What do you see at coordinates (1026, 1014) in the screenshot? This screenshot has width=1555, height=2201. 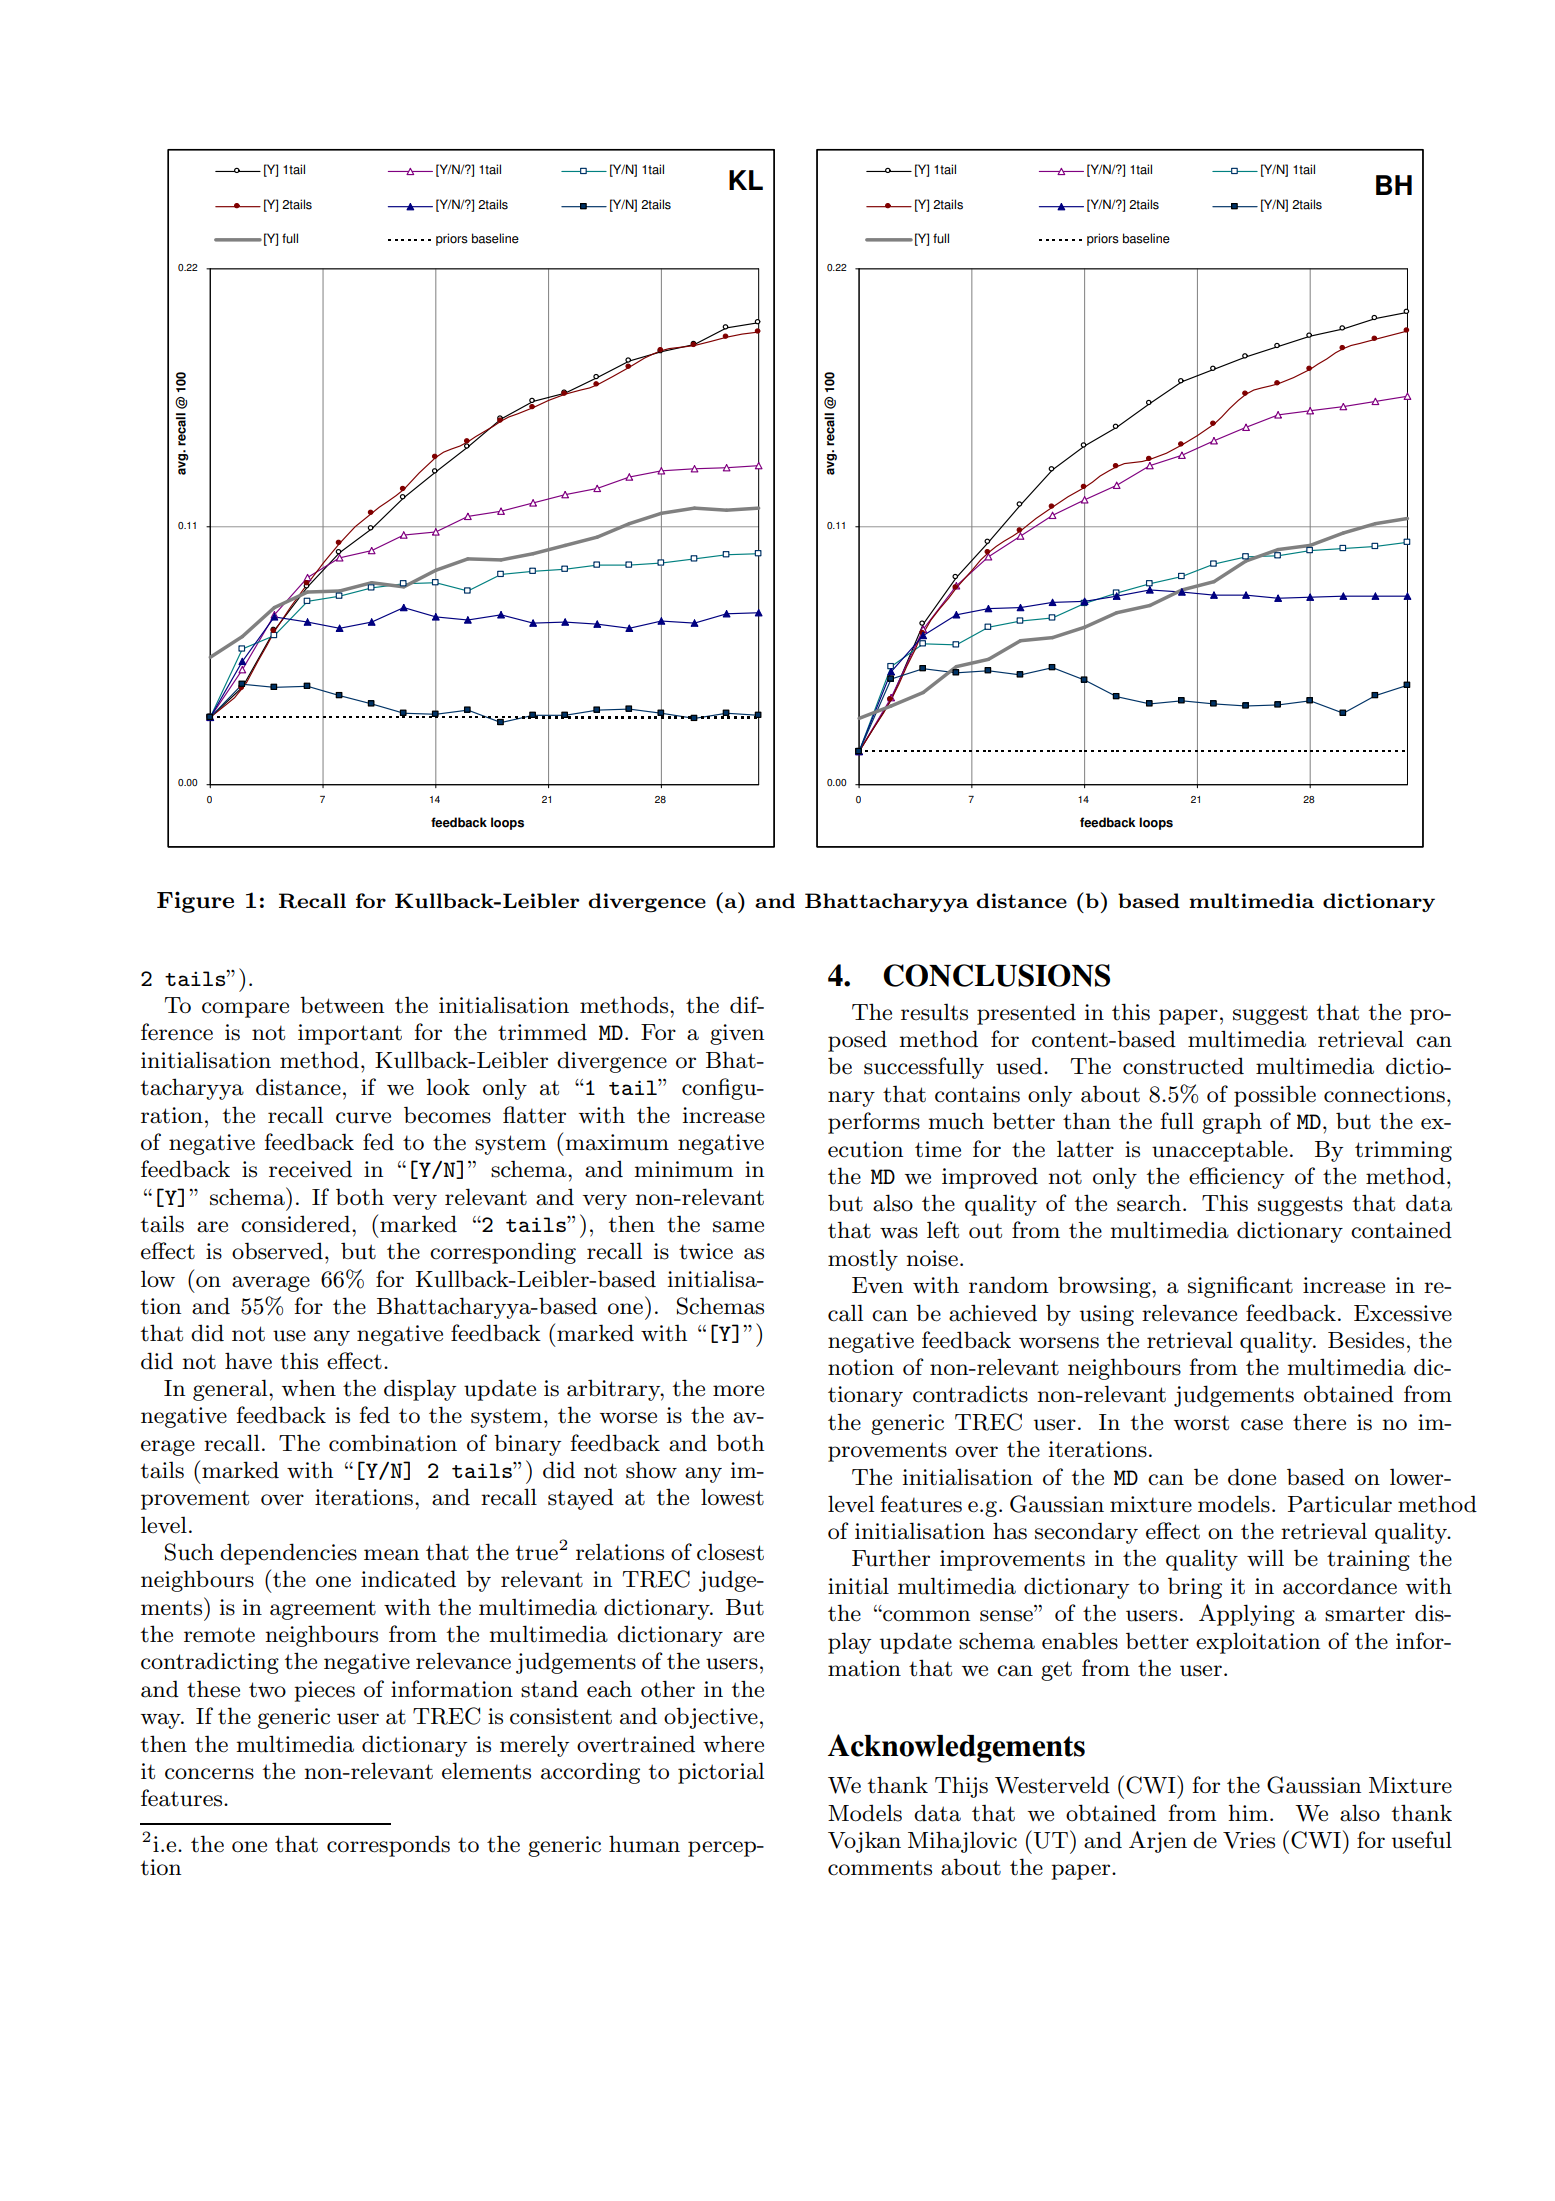 I see `presented` at bounding box center [1026, 1014].
